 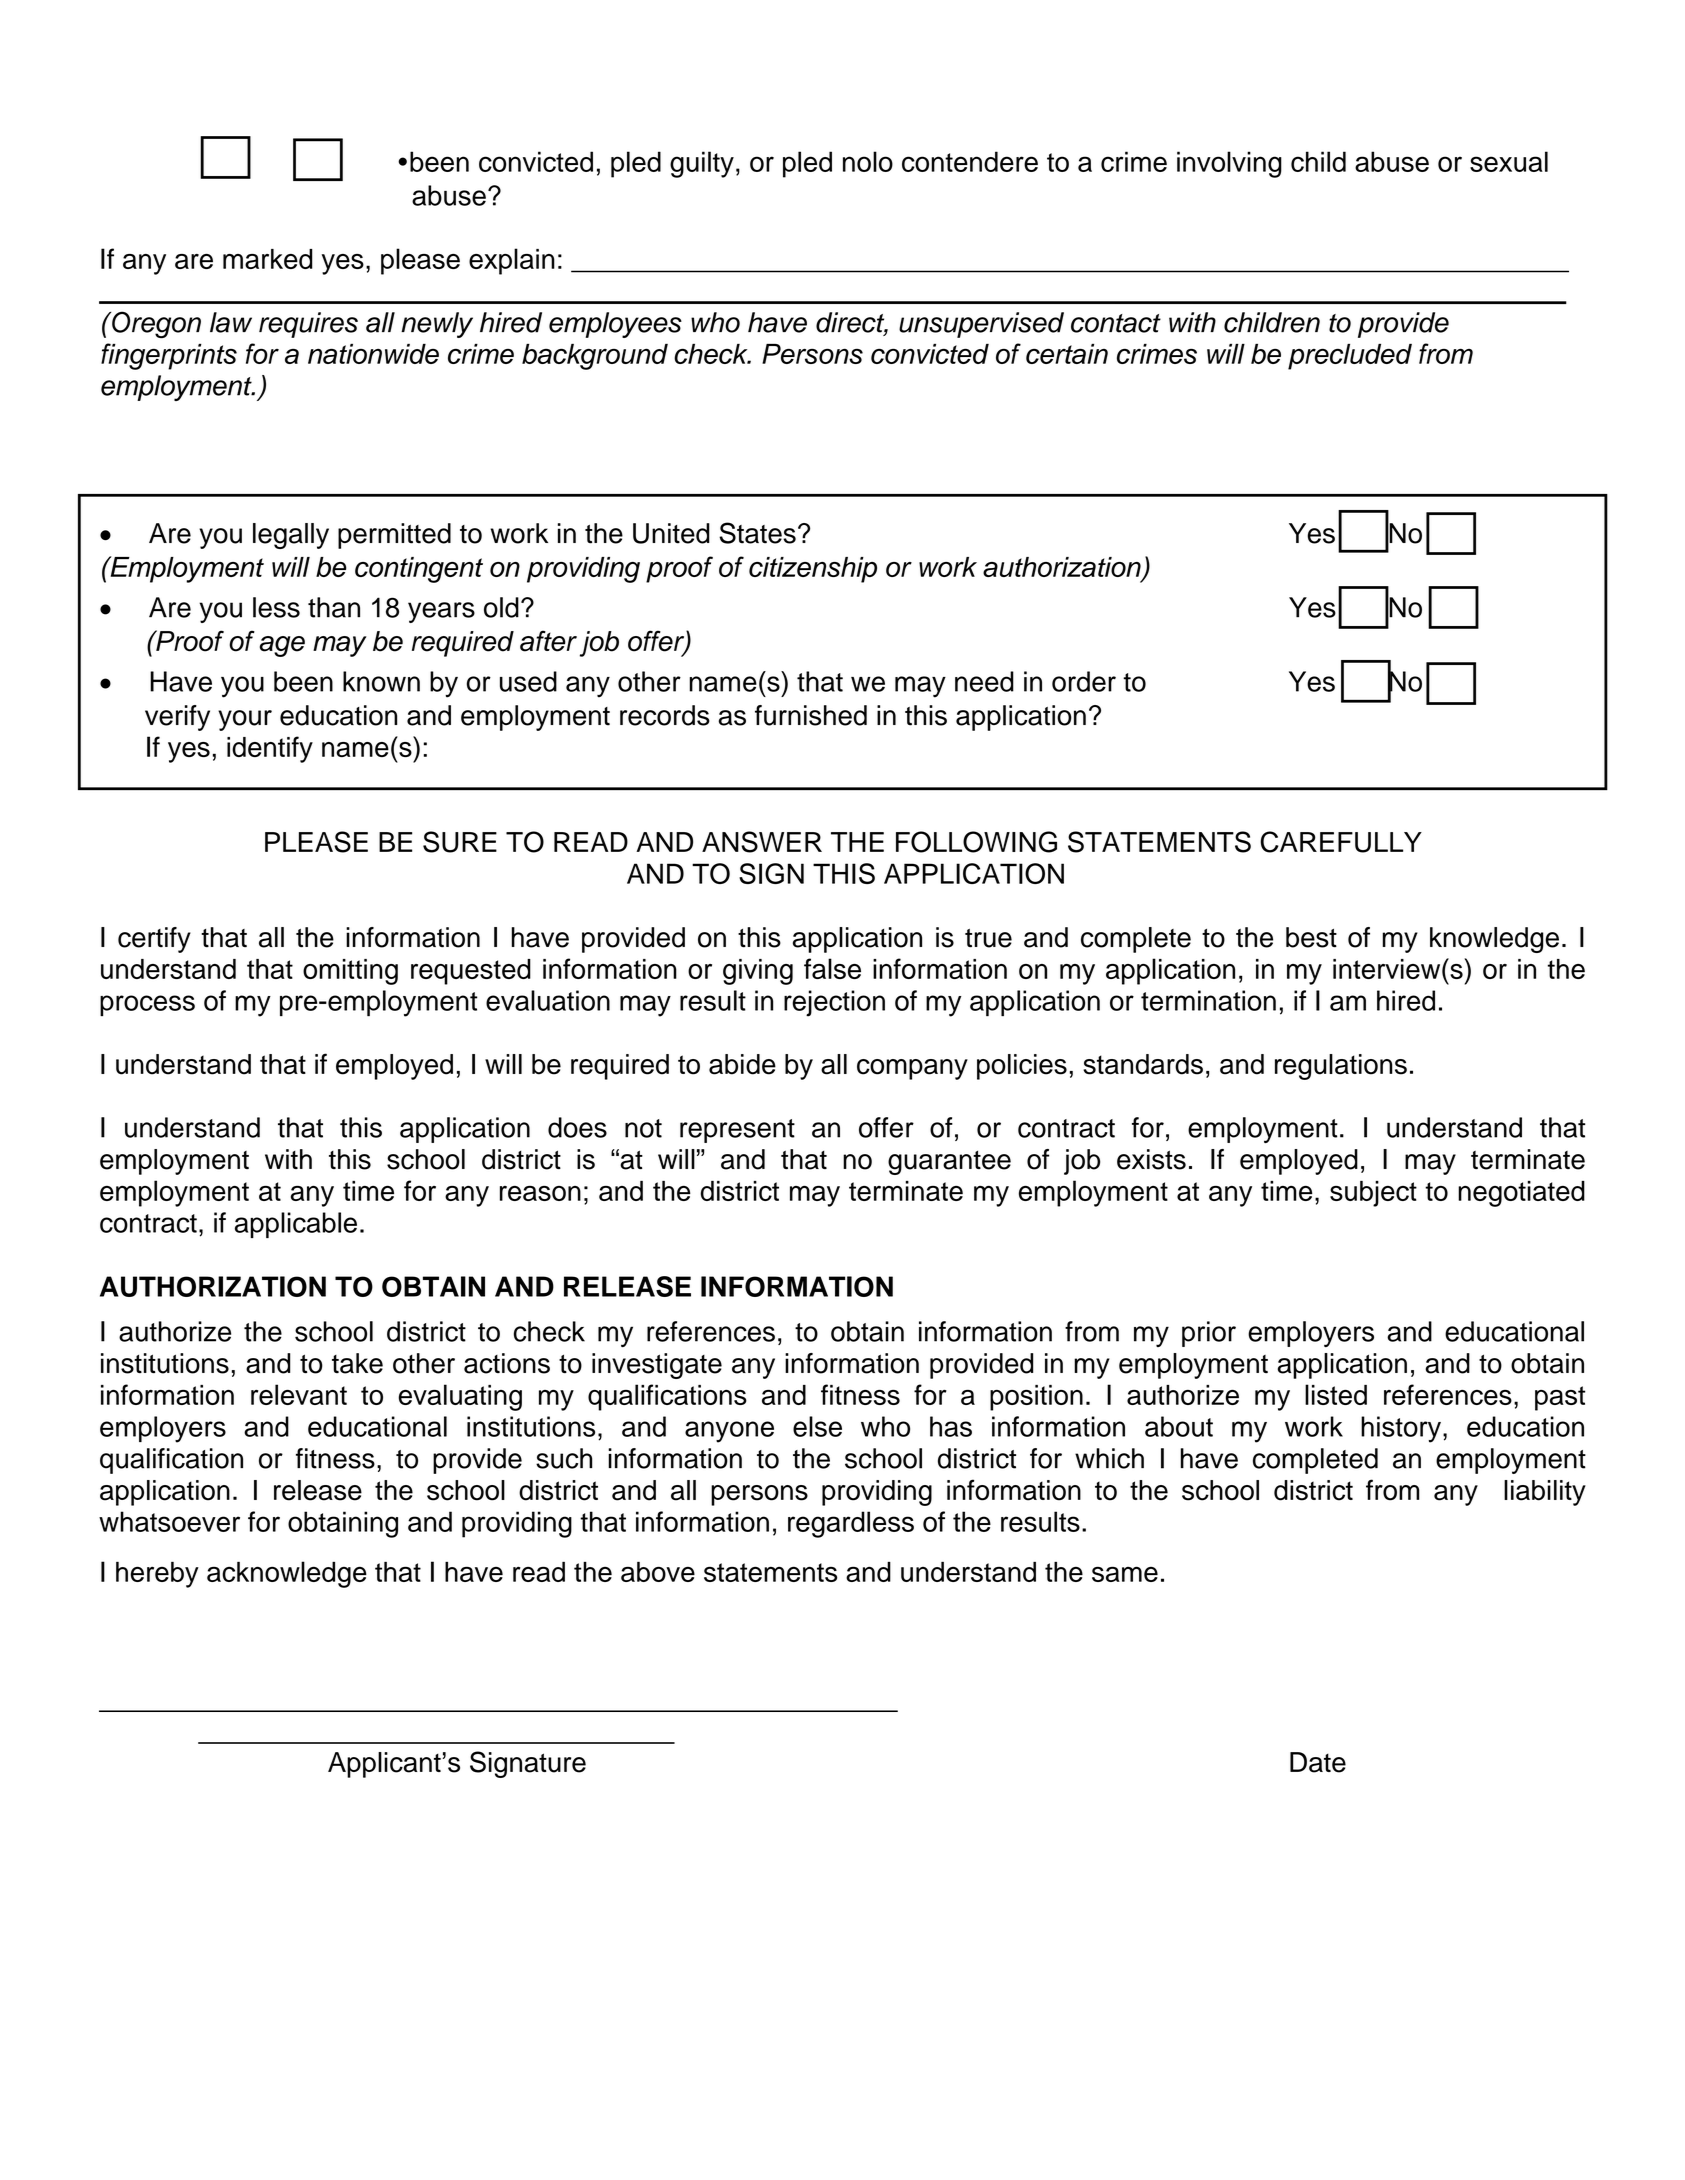 What do you see at coordinates (268, 259) in the screenshot?
I see `marked` at bounding box center [268, 259].
